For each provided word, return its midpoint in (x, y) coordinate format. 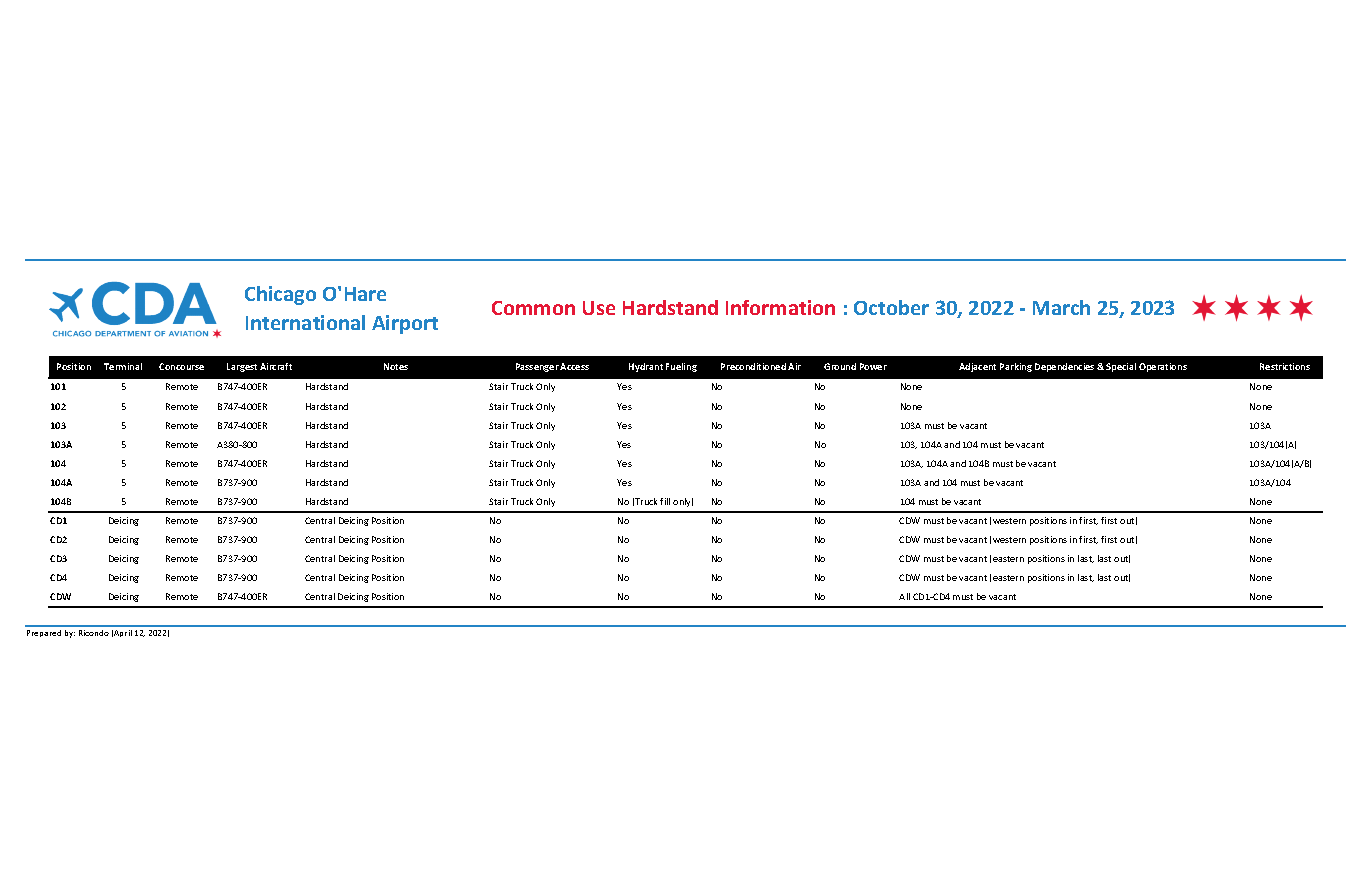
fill (665, 501)
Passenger (537, 367)
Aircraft (276, 366)
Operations (1163, 367)
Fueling (681, 367)
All (904, 596)
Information (780, 307)
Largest (242, 367)
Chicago (280, 295)
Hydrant (646, 367)
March (1061, 307)
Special (1121, 367)
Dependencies (1064, 367)
